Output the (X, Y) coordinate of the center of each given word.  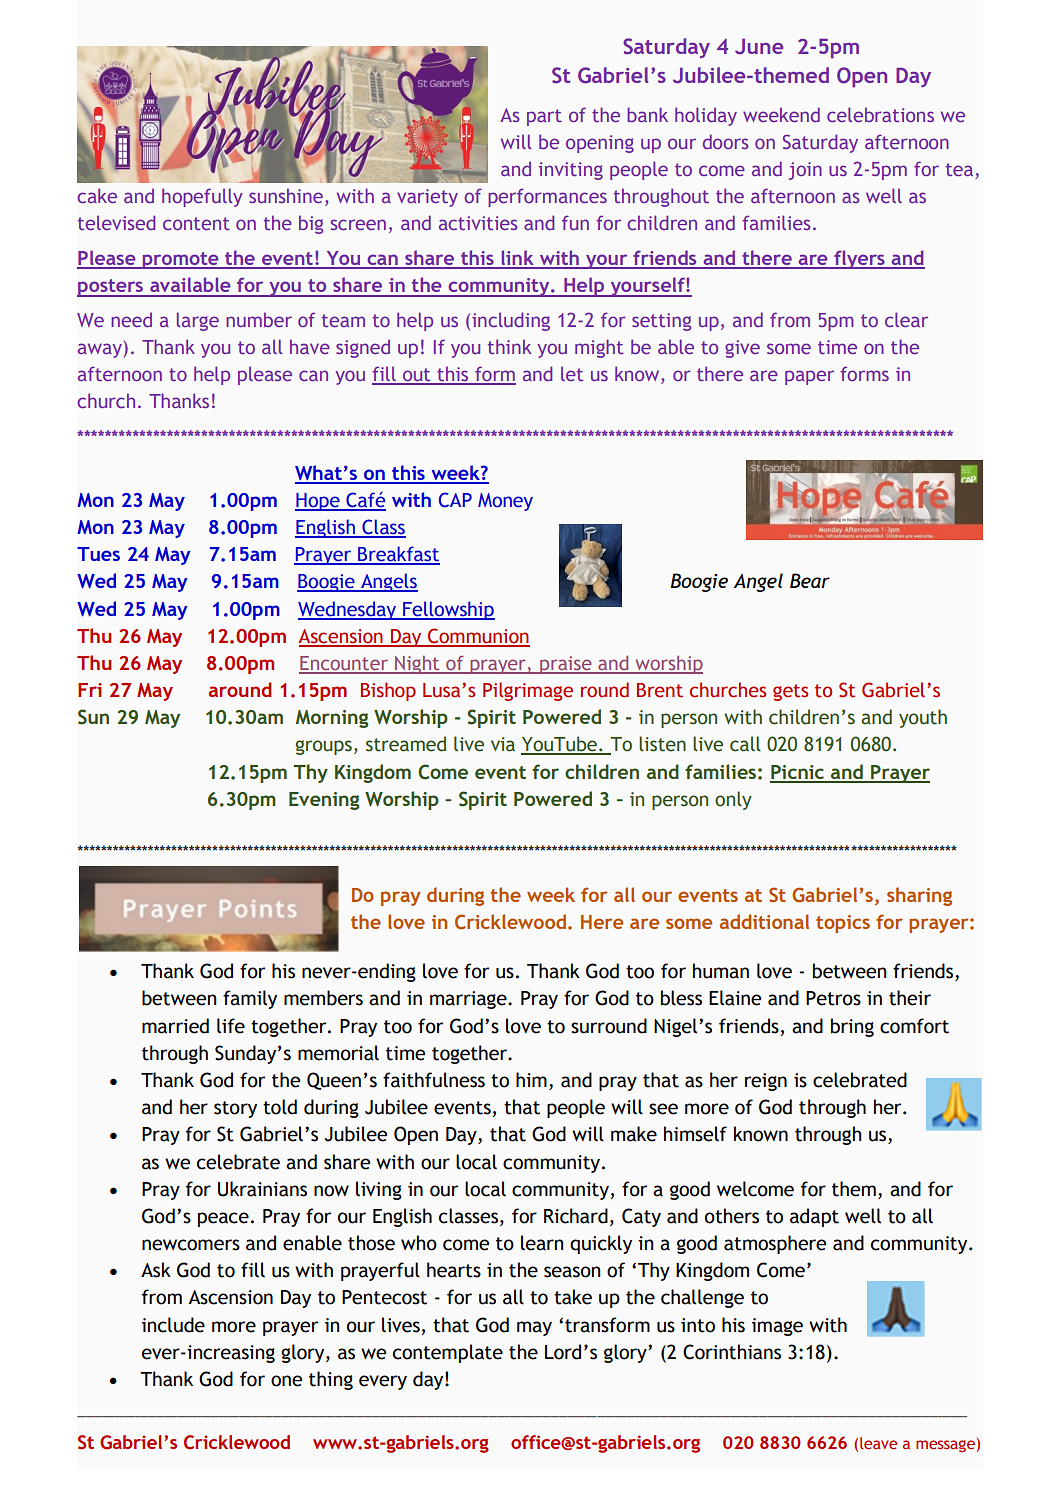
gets (790, 692)
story (235, 1109)
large (198, 321)
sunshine (286, 195)
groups (323, 747)
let (572, 373)
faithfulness (434, 1080)
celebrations (880, 114)
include (173, 1325)
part (544, 117)
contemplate (448, 1353)
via (503, 744)
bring (852, 1027)
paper (809, 377)
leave (878, 1443)
